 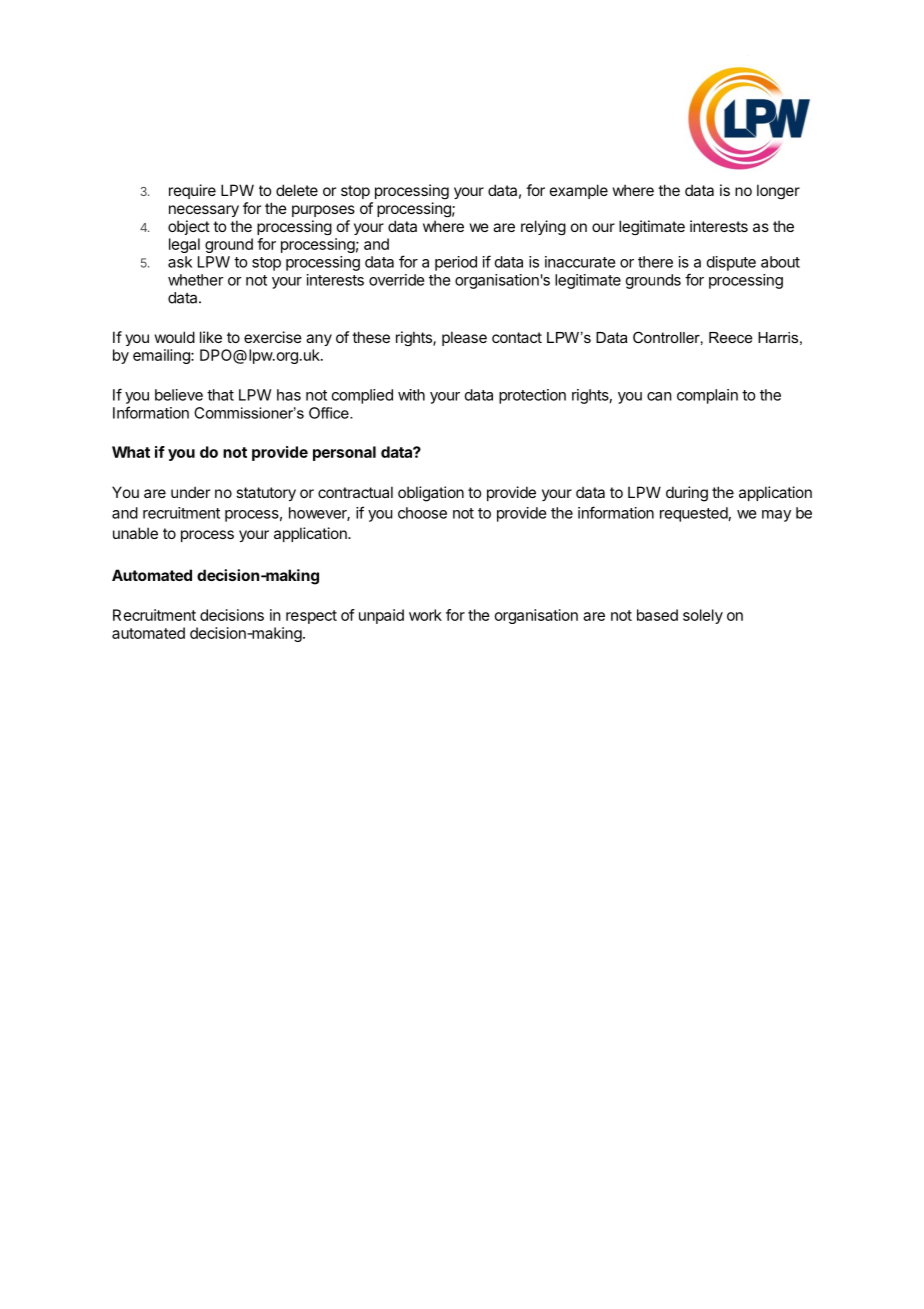 I want to click on with, so click(x=411, y=395).
